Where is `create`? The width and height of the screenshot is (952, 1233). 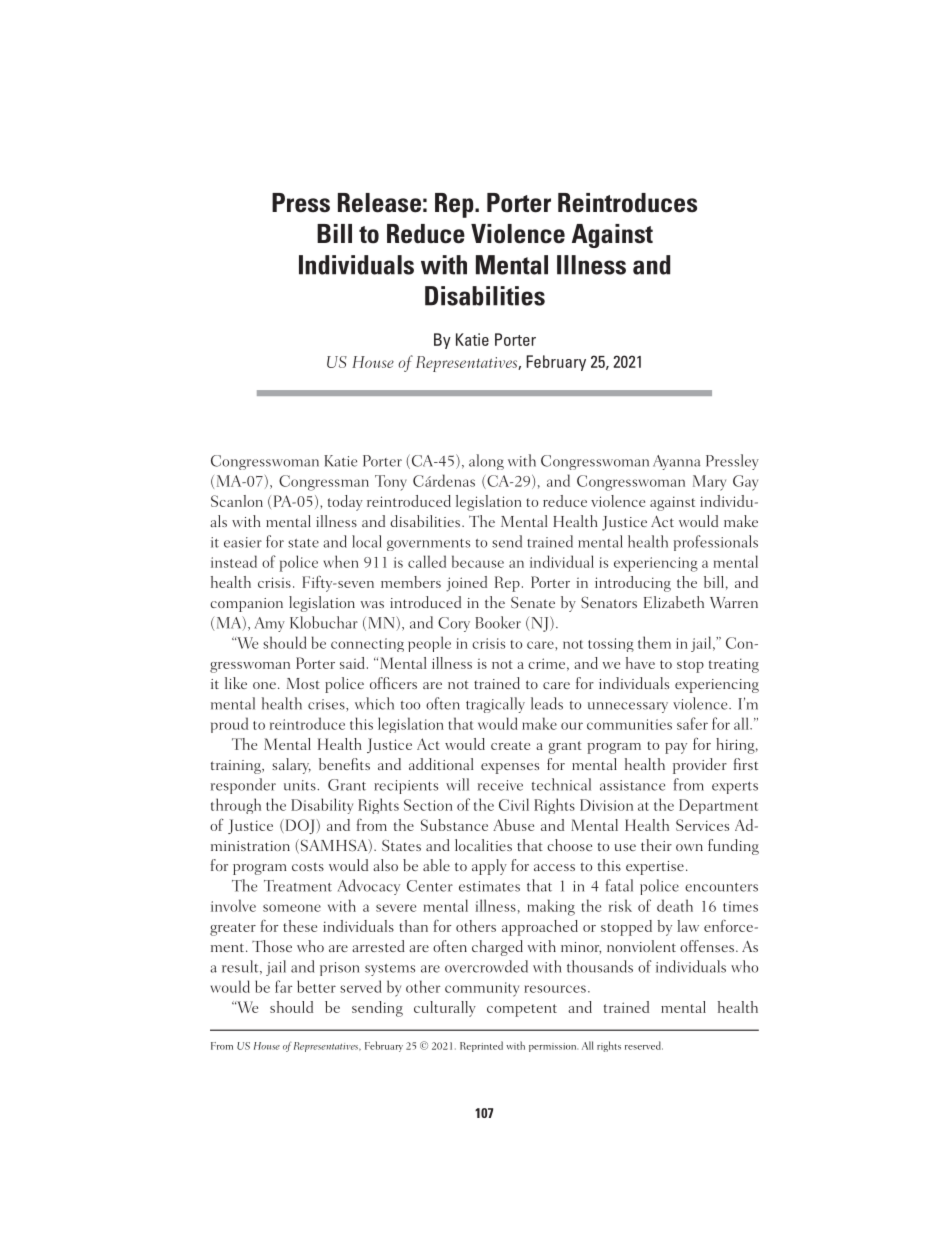
create is located at coordinates (510, 745).
